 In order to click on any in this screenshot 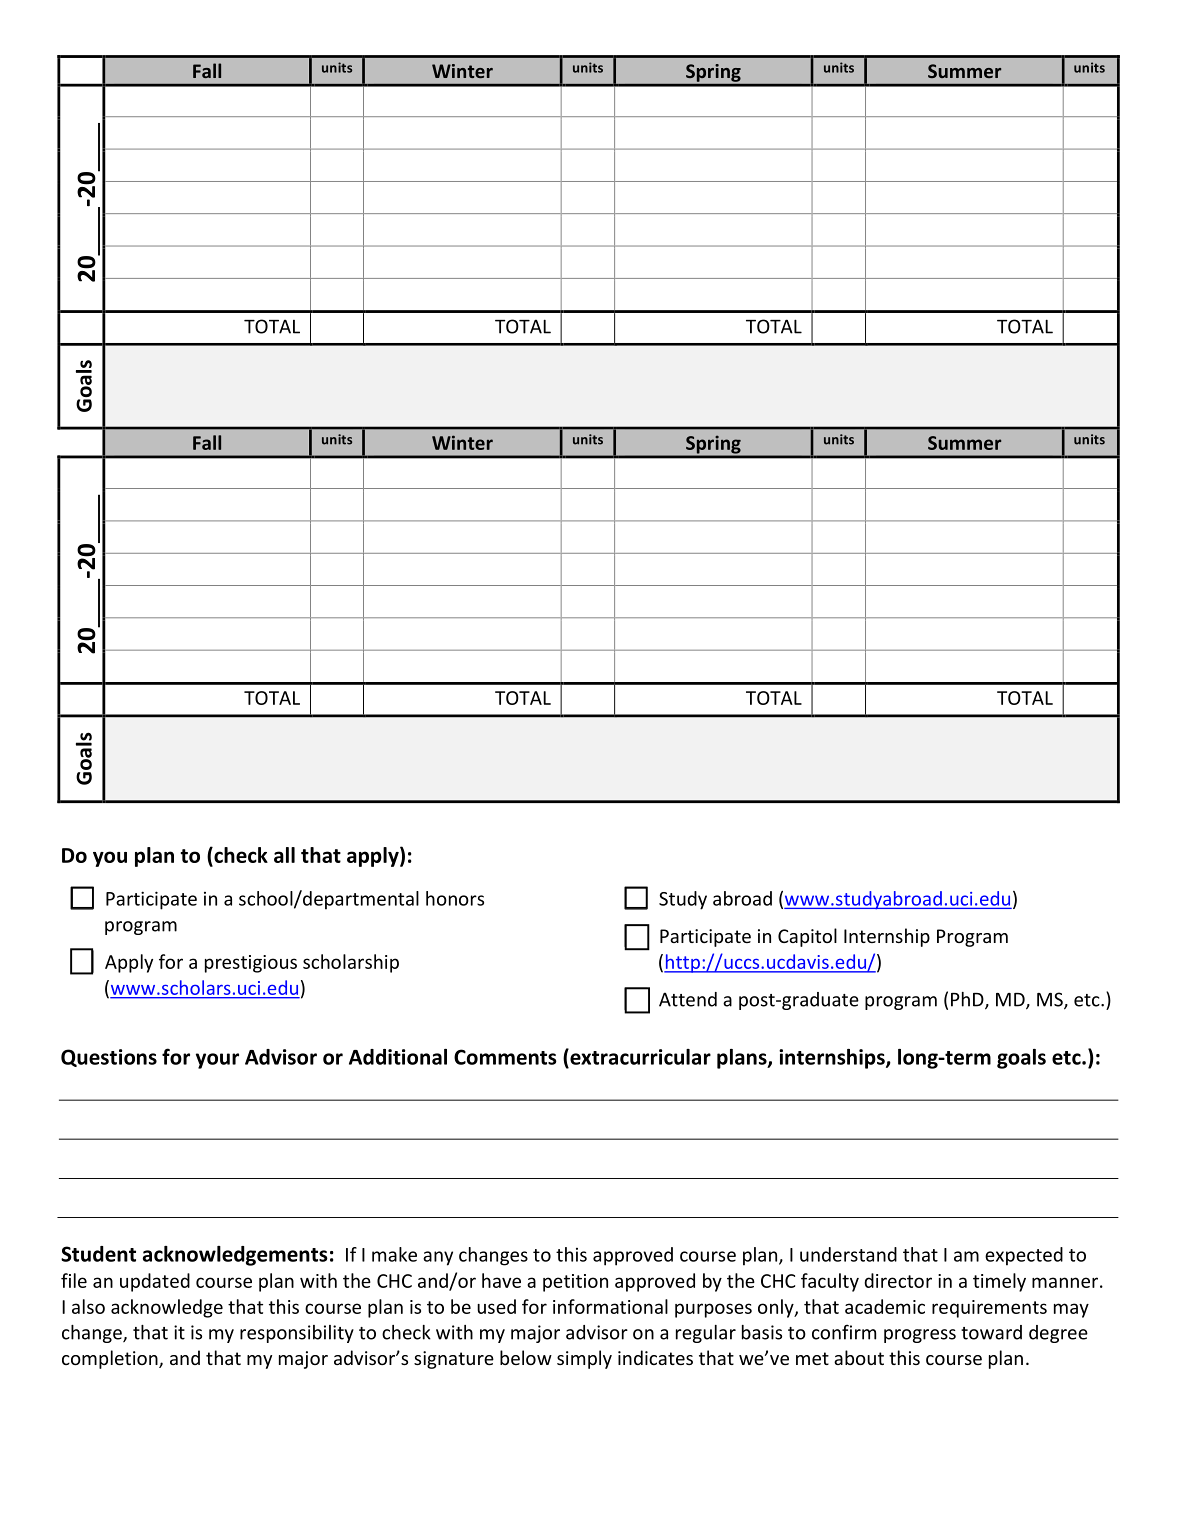, I will do `click(438, 1258)`.
